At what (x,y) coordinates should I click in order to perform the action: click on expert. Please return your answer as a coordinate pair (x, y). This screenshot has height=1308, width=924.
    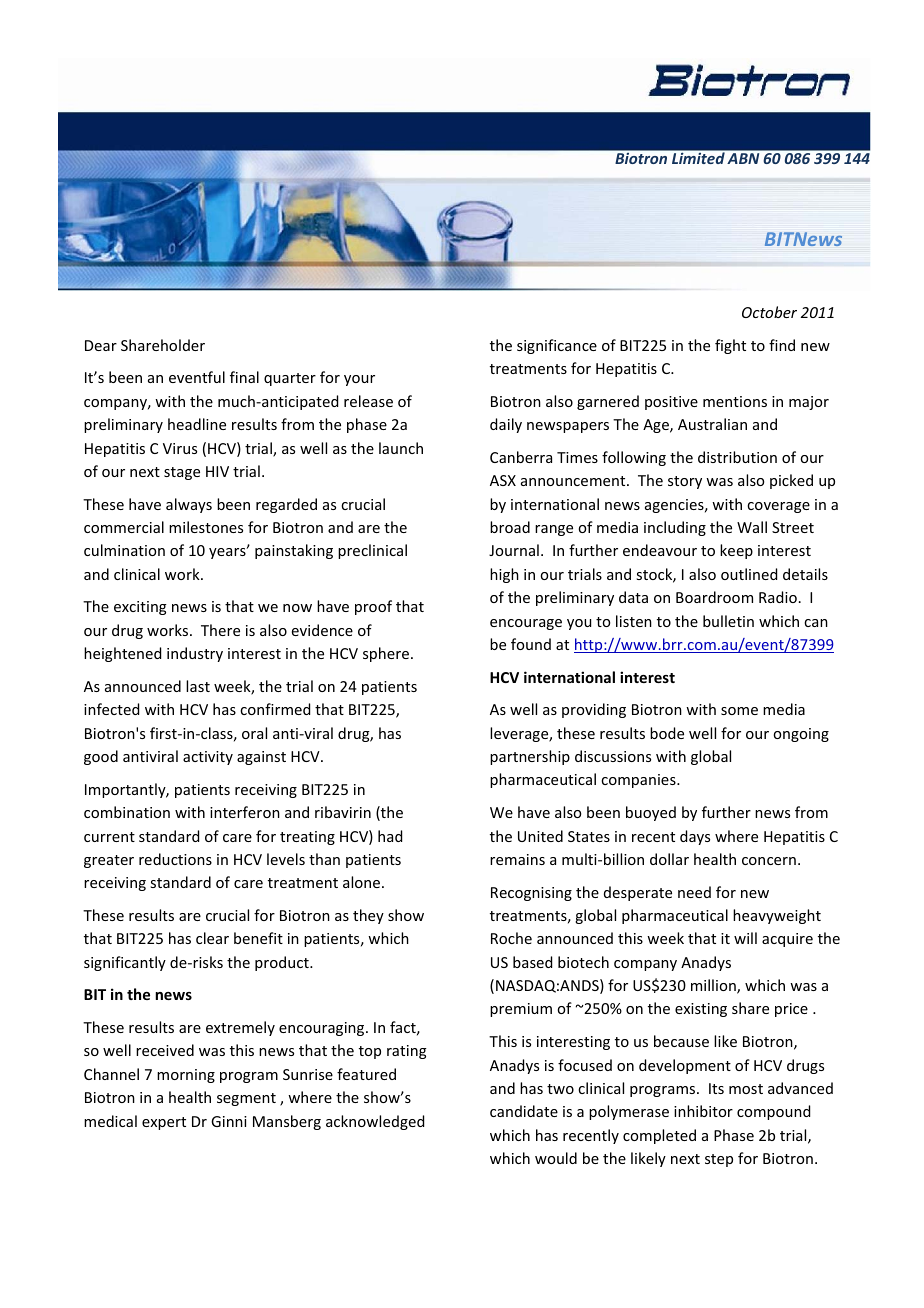
    Looking at the image, I should click on (164, 1123).
